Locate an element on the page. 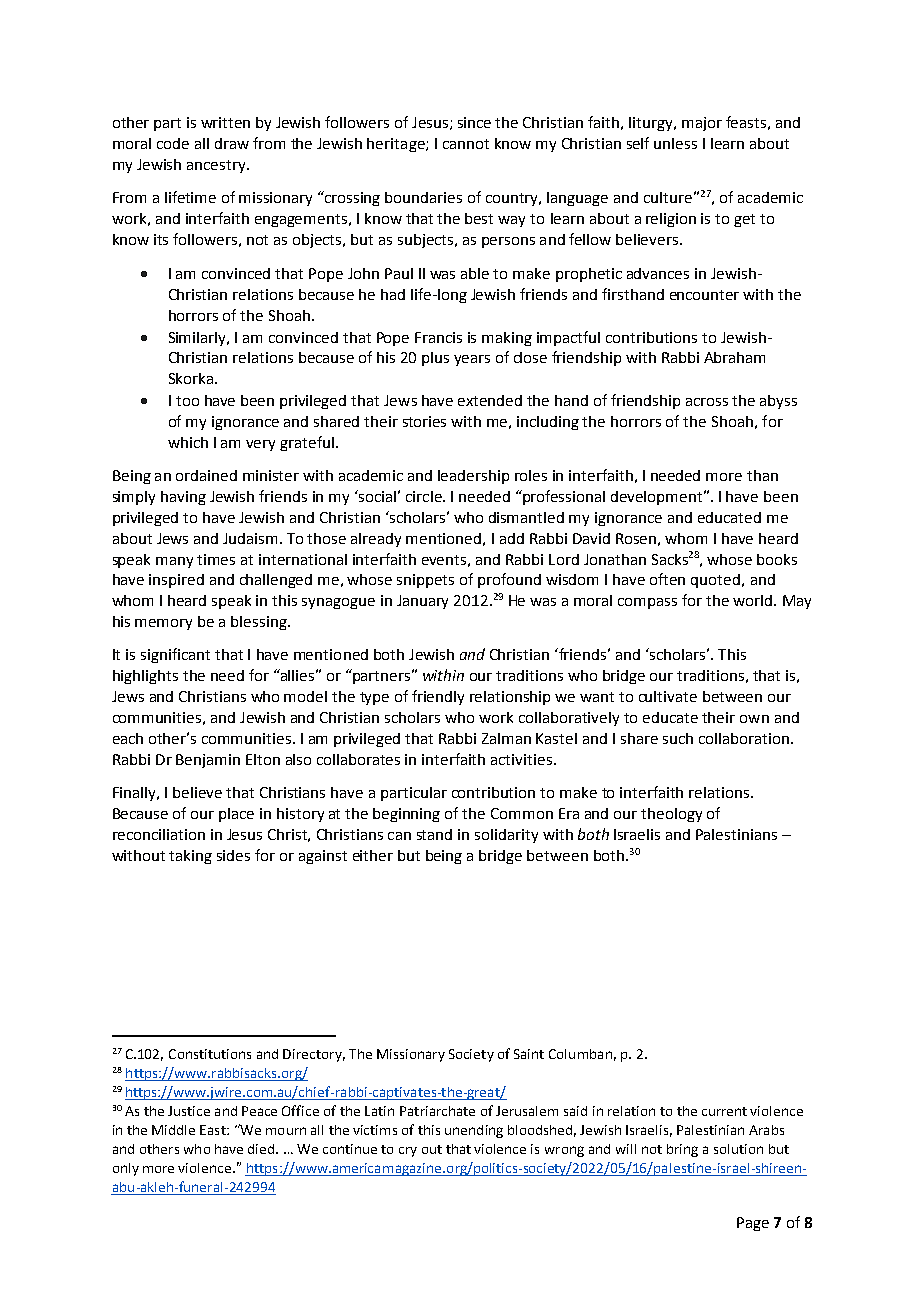 This document has width=924, height=1308. cannot is located at coordinates (466, 144).
